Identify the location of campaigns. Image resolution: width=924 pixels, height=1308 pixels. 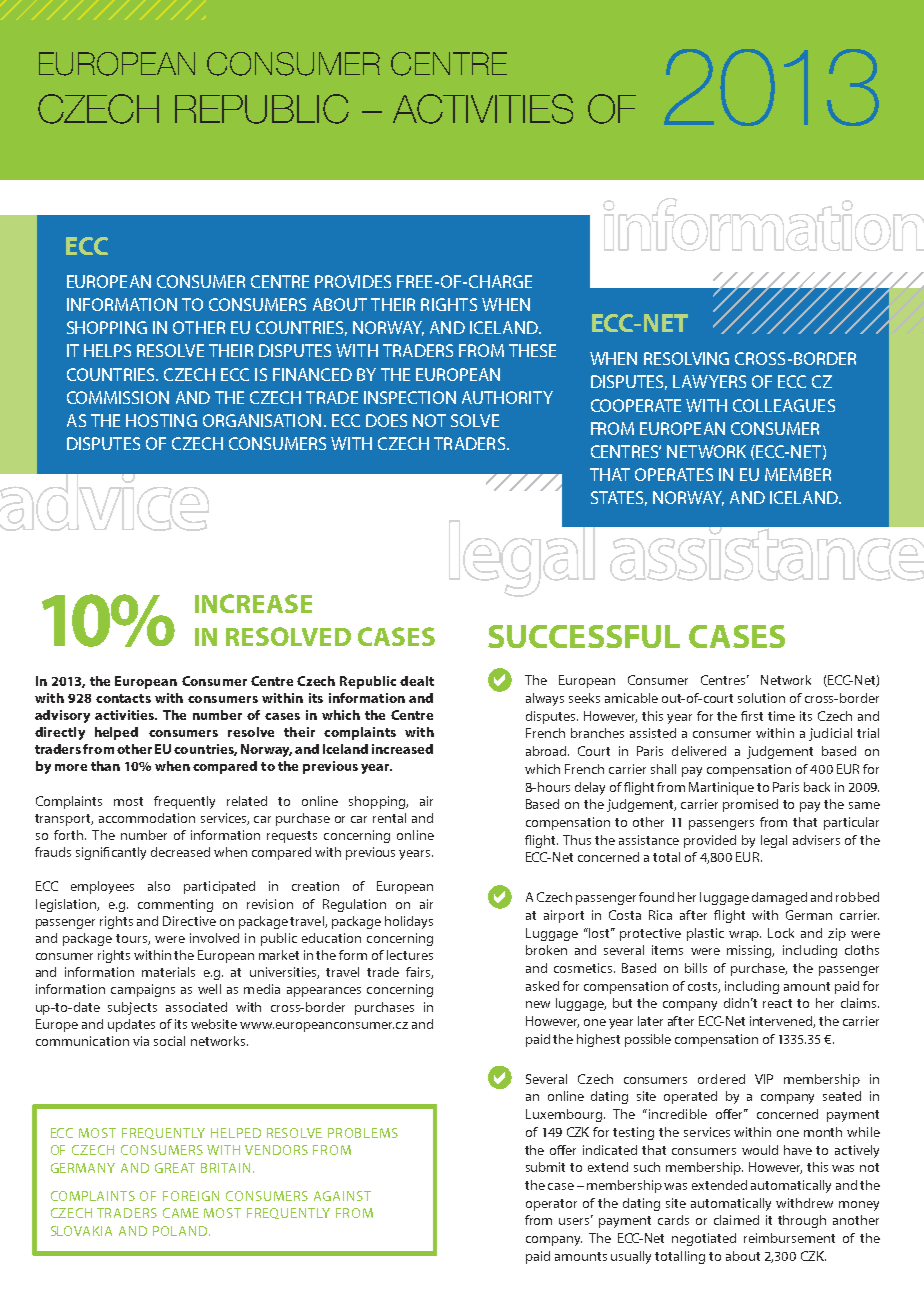
(143, 990).
